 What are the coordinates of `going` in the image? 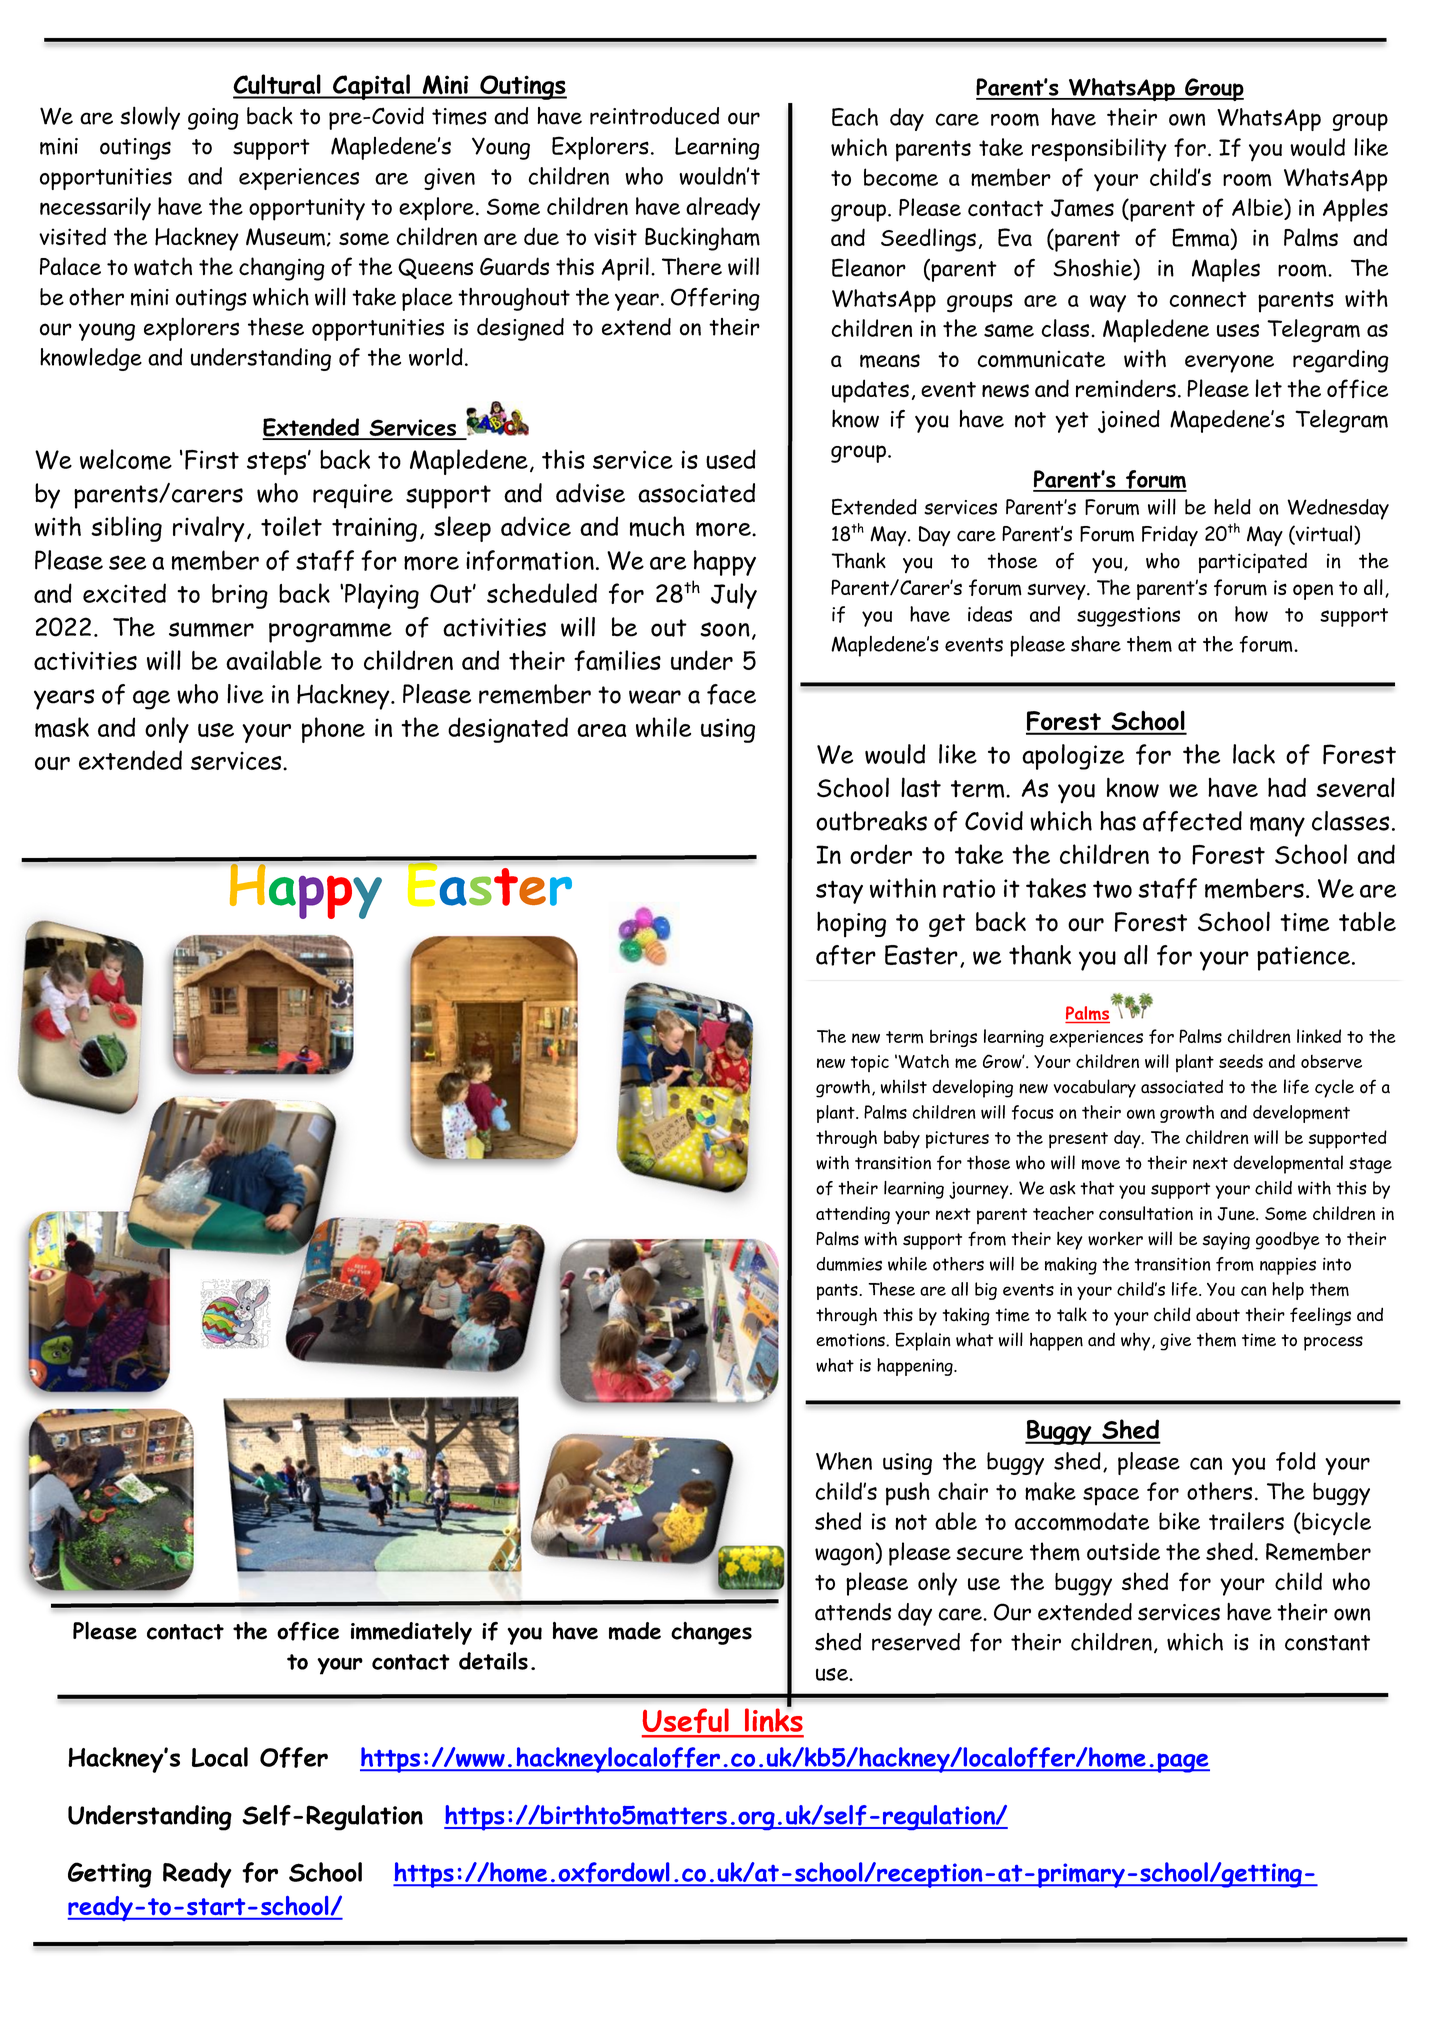 It's located at (213, 119).
